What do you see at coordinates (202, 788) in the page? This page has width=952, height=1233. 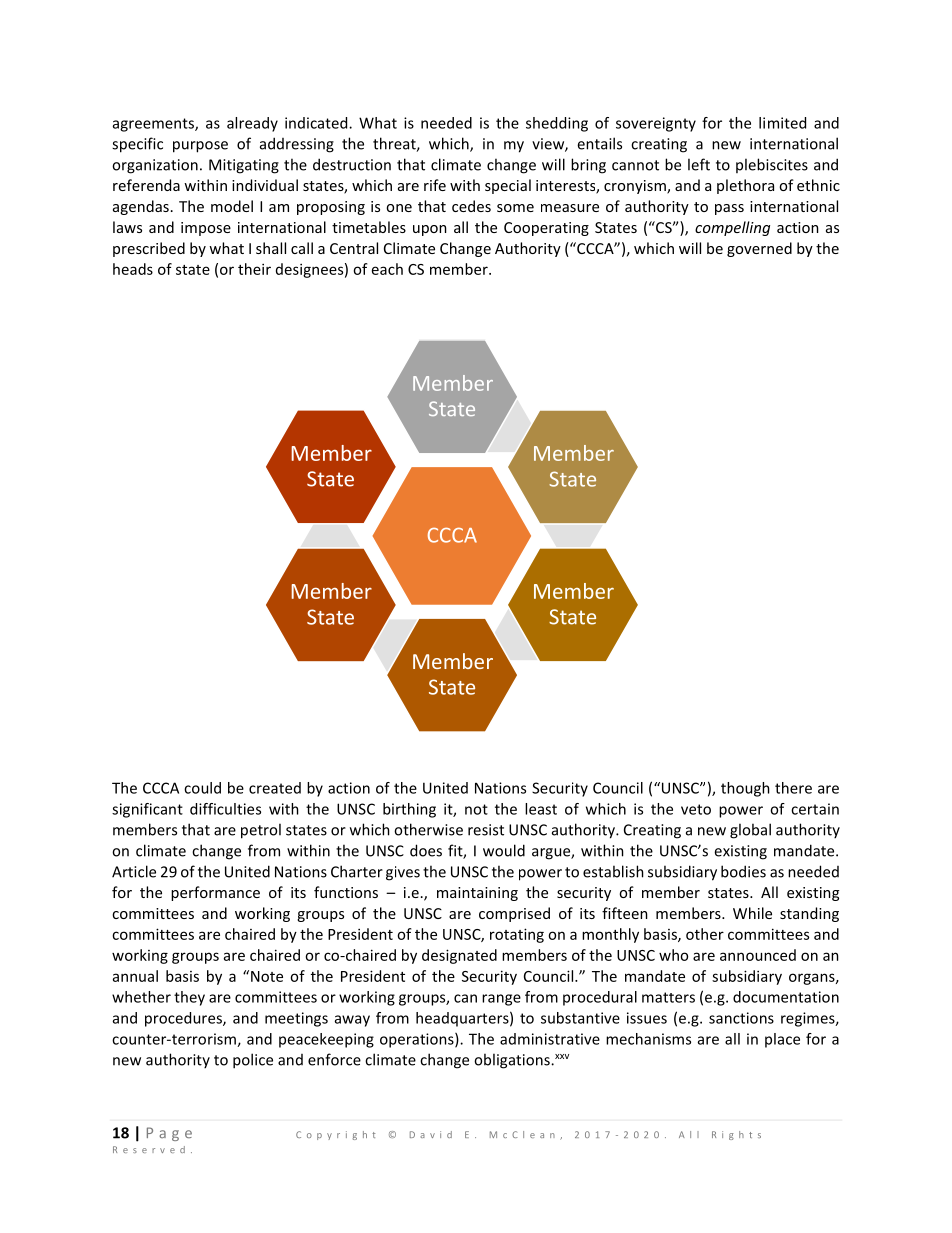 I see `could` at bounding box center [202, 788].
